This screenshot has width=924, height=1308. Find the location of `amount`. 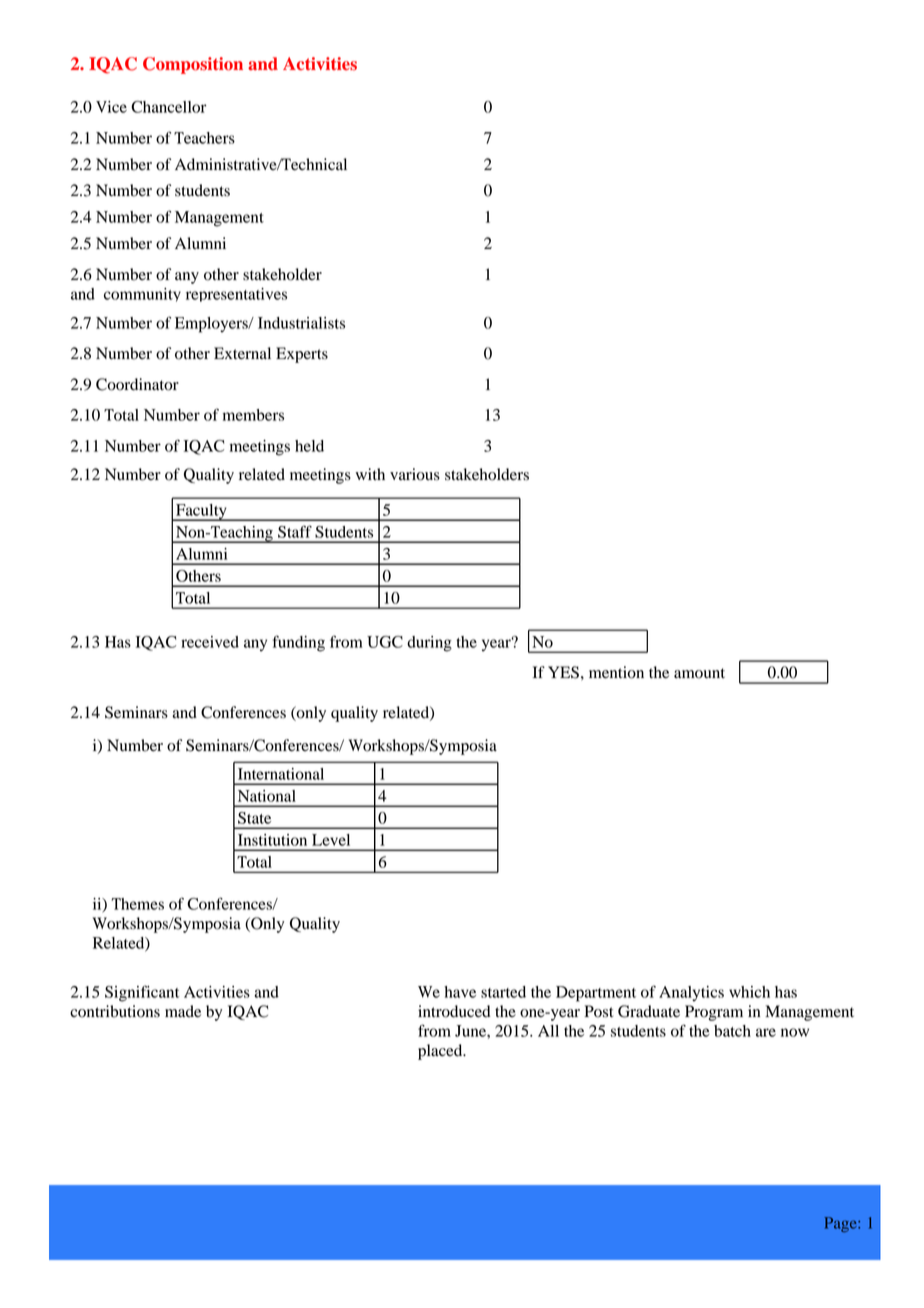

amount is located at coordinates (699, 673).
